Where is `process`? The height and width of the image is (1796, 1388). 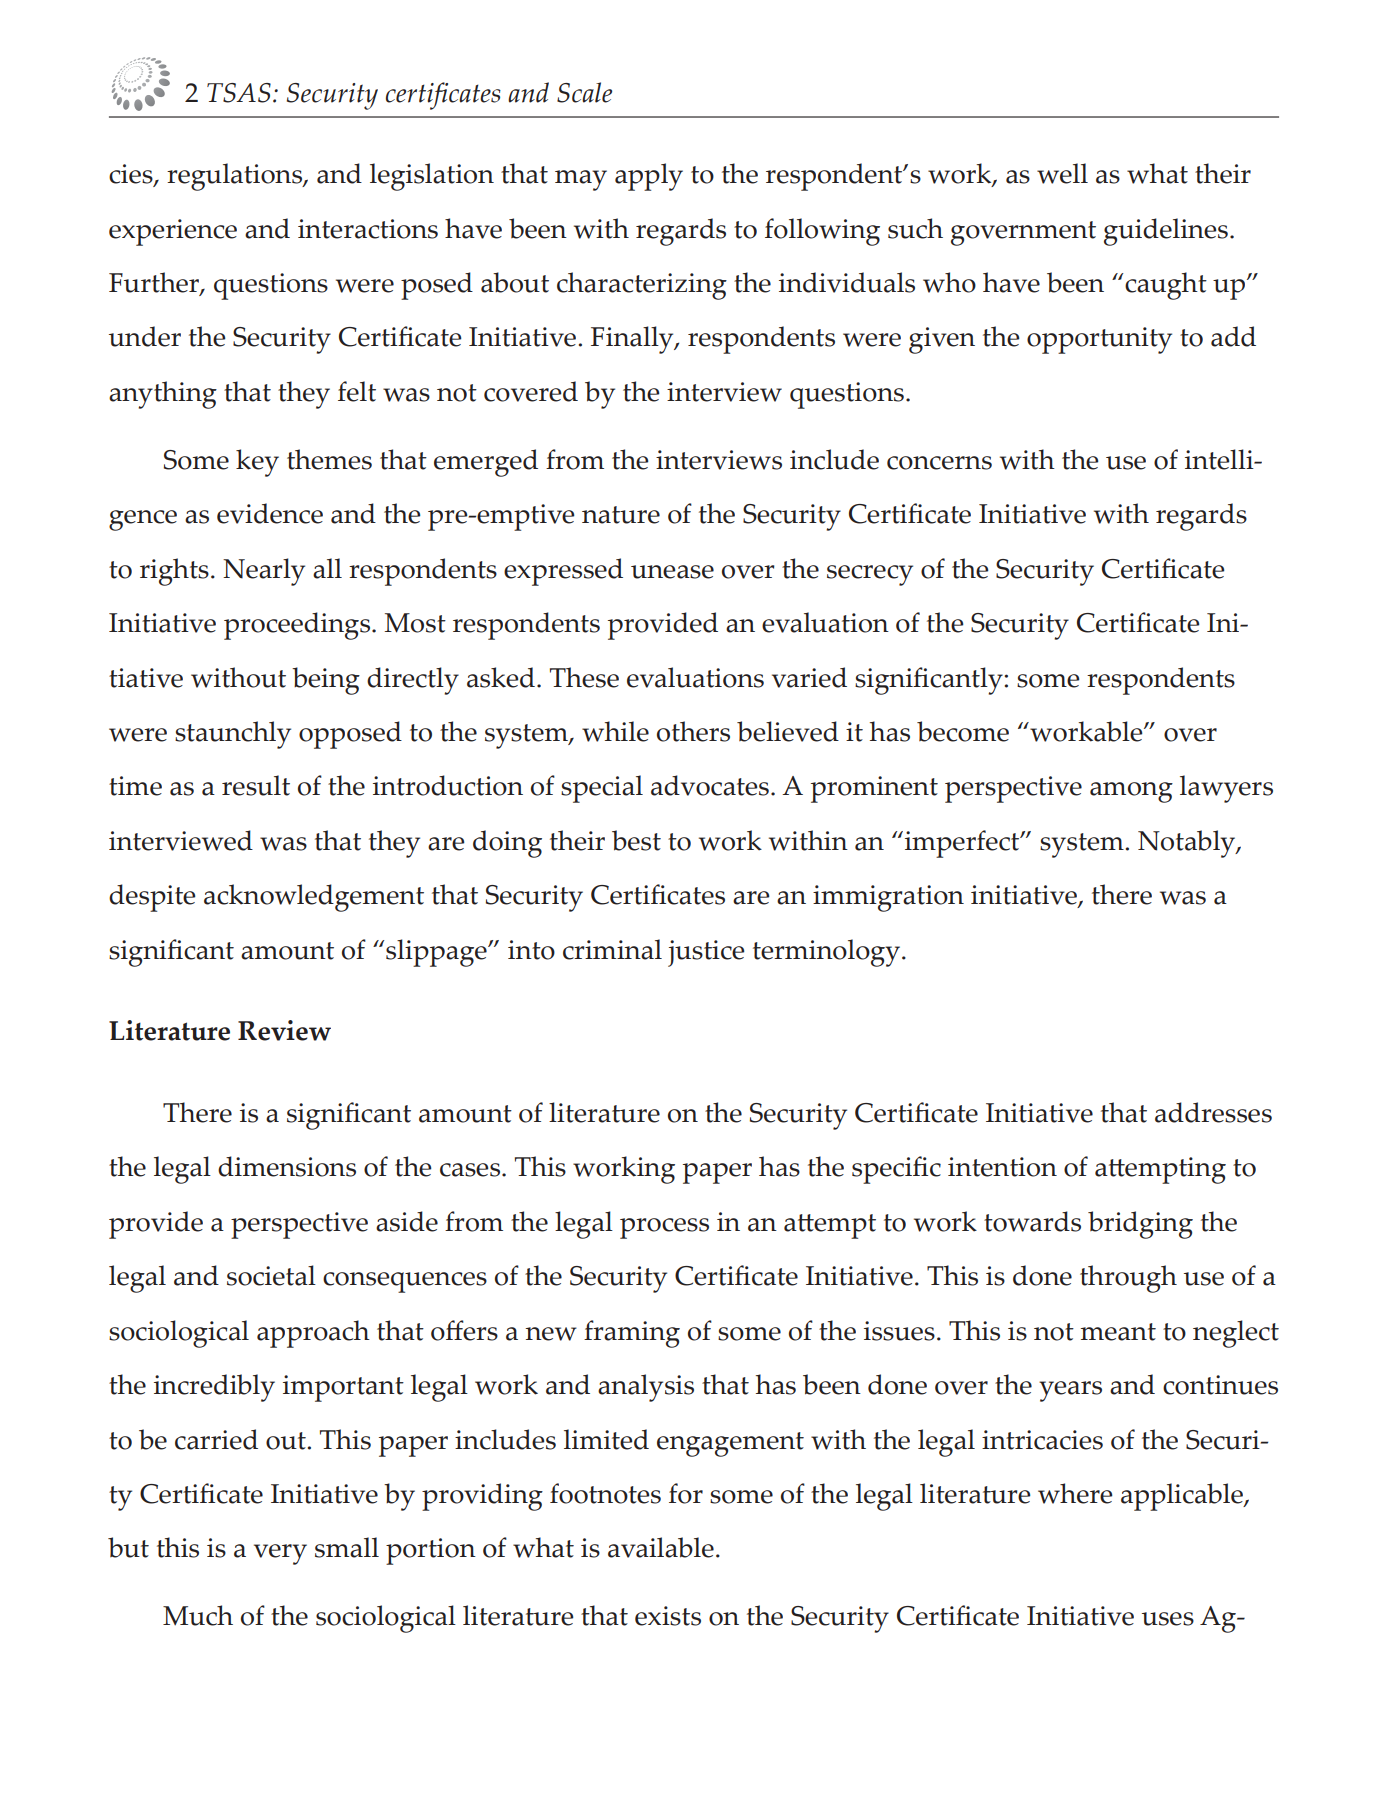
process is located at coordinates (664, 1228).
